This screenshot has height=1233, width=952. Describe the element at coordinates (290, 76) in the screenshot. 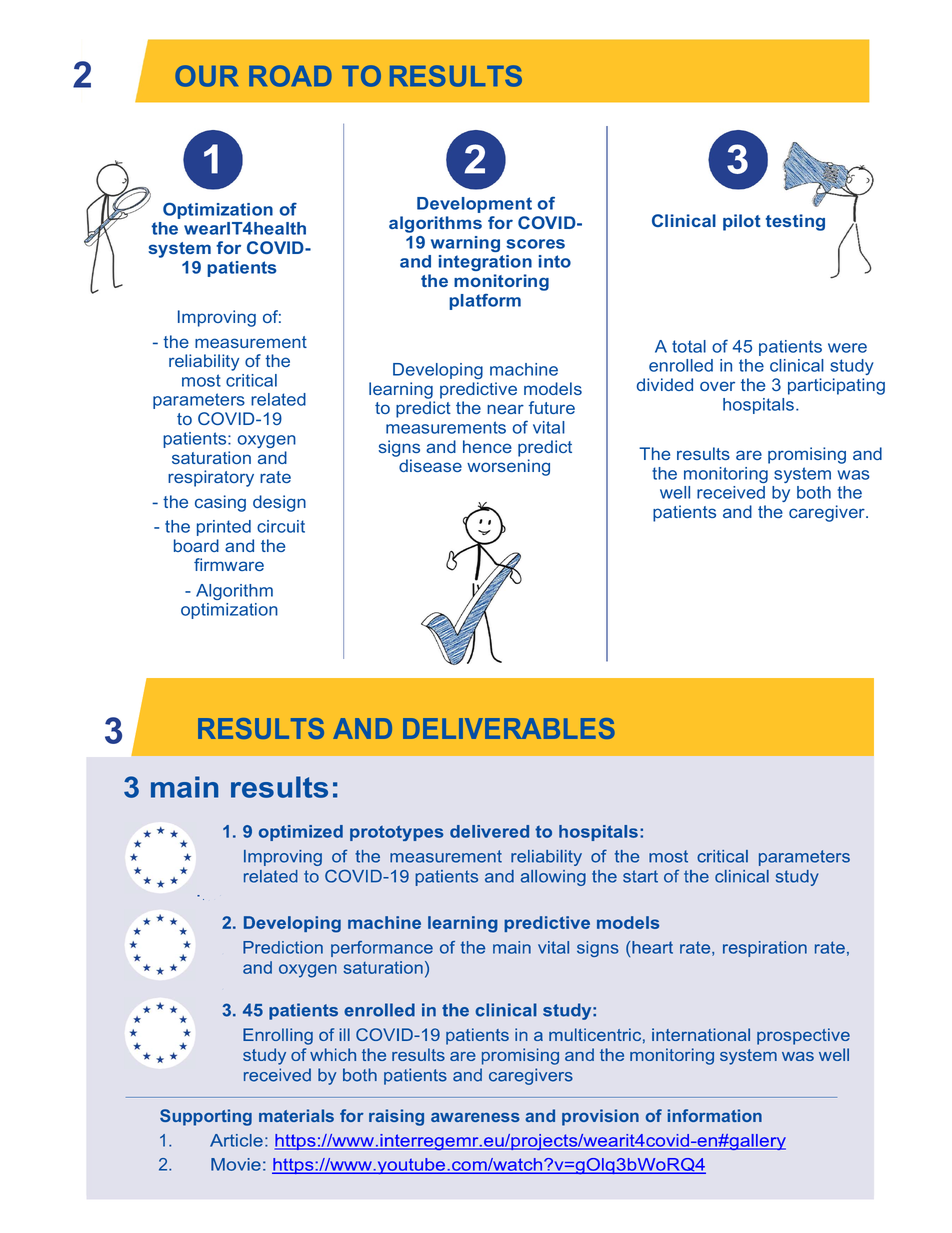

I see `ROAD` at that location.
